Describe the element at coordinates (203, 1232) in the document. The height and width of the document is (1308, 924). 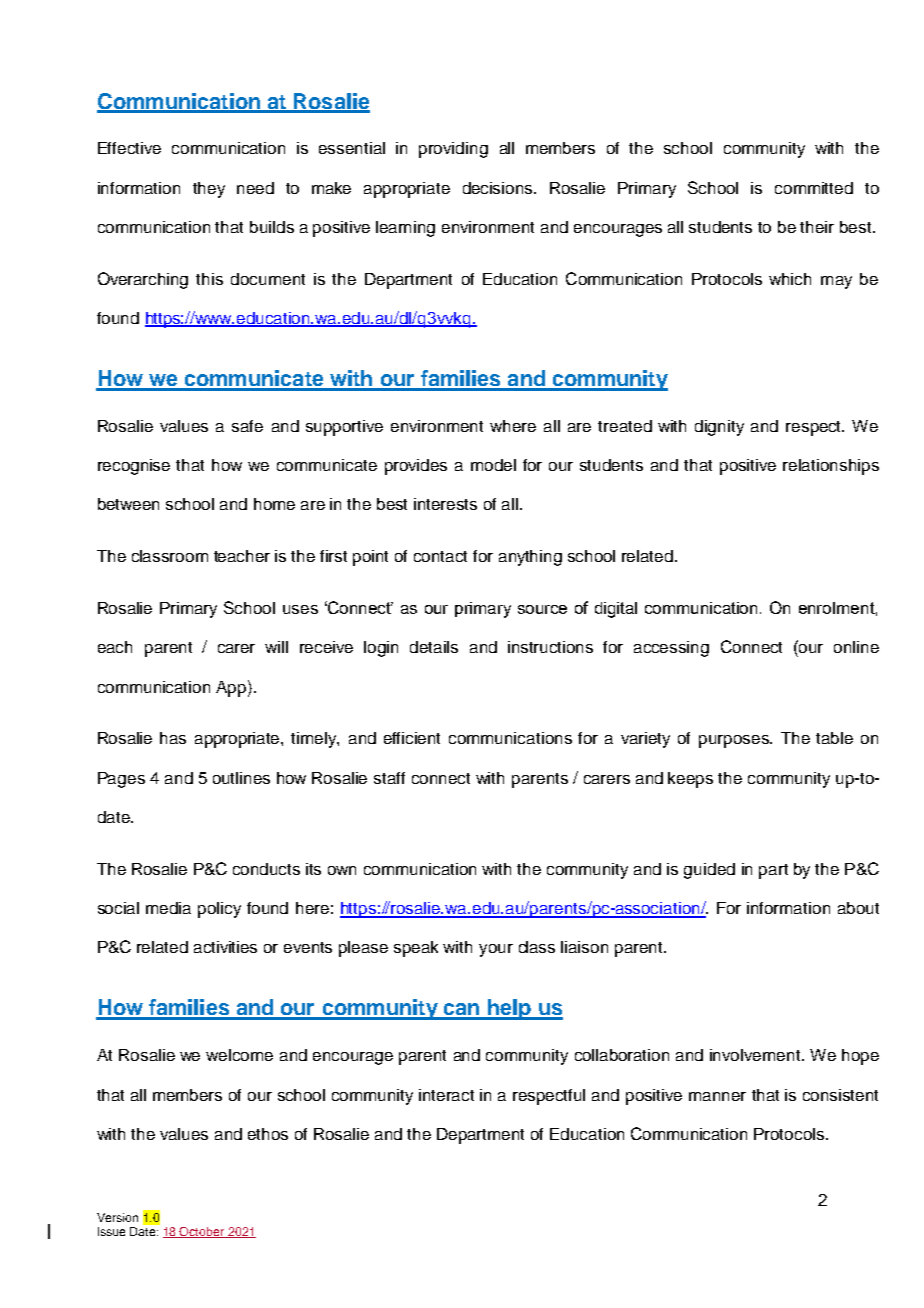
I see `October` at that location.
